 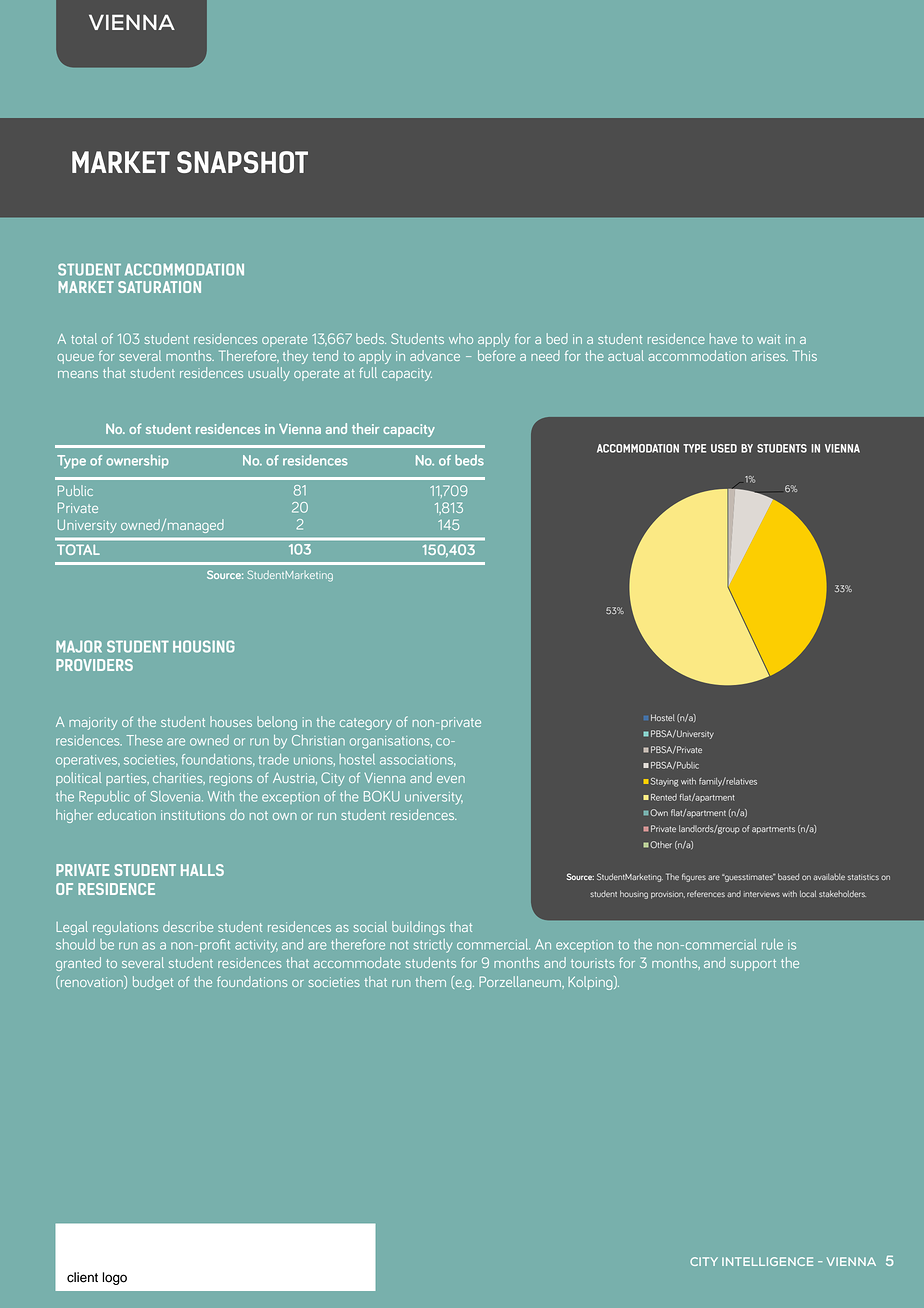 I want to click on who, so click(x=461, y=338).
